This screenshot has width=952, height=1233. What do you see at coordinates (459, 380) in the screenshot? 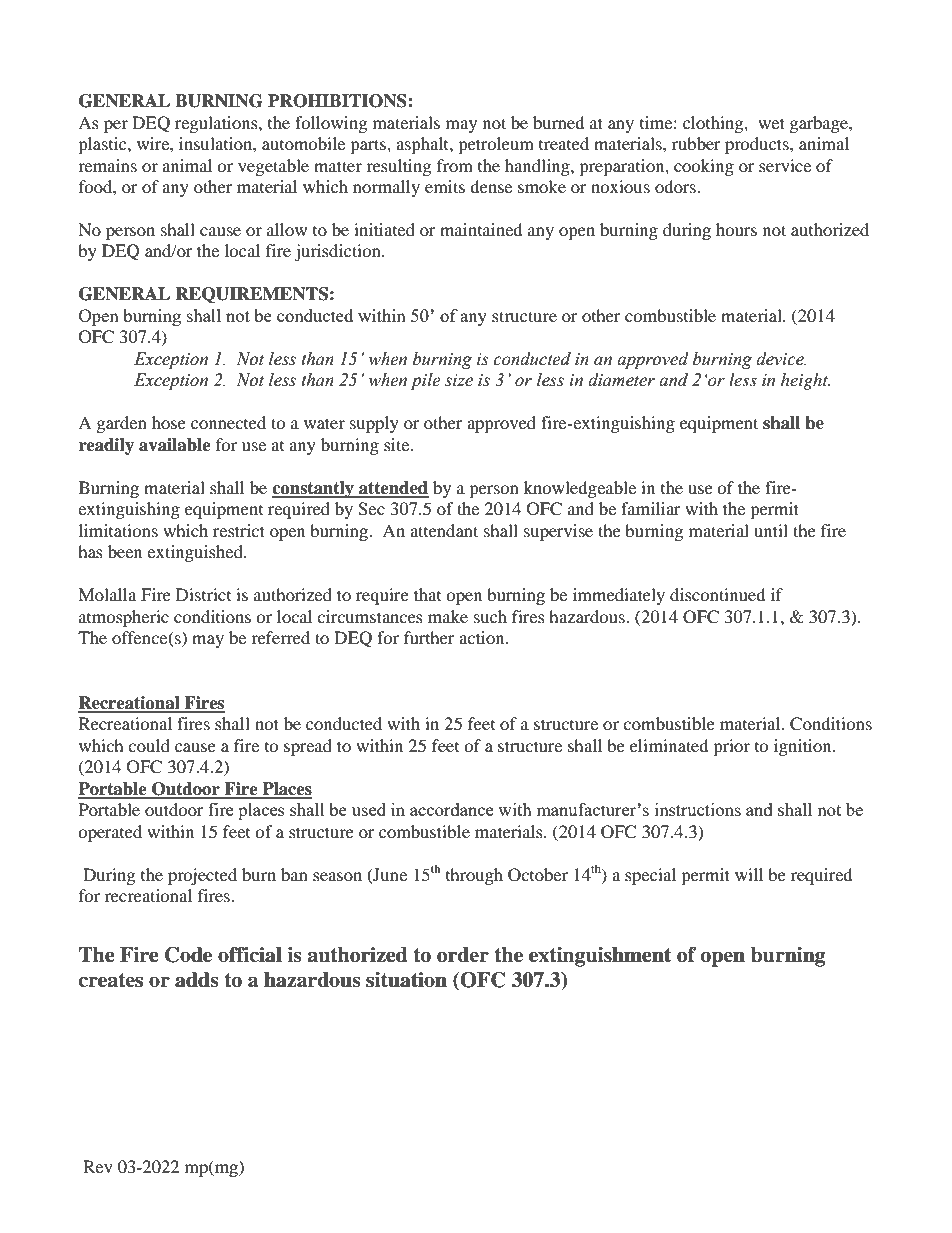
I see `size` at bounding box center [459, 380].
